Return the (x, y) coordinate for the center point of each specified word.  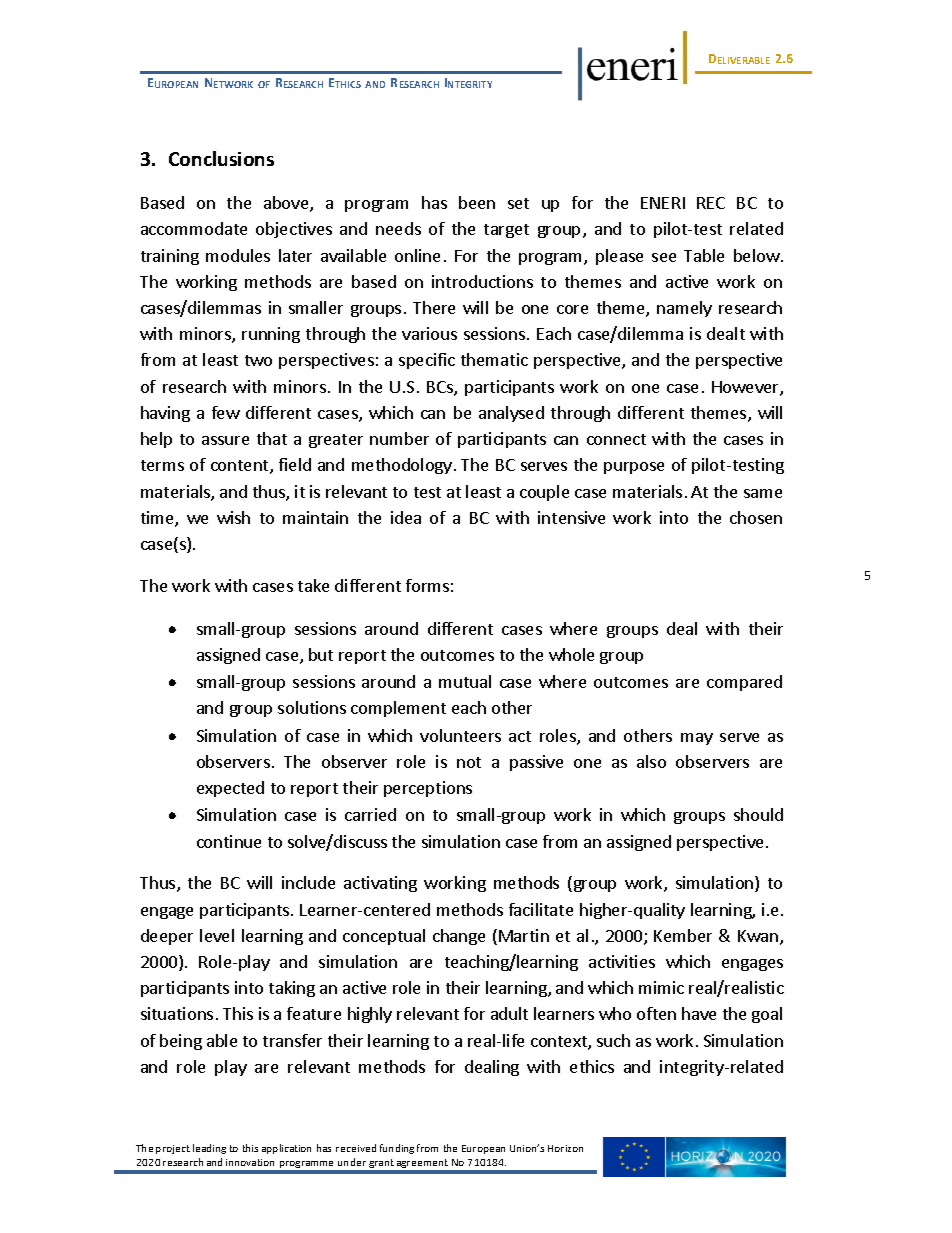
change (459, 937)
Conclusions (221, 158)
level (217, 935)
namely (684, 309)
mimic (661, 987)
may (697, 739)
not (469, 762)
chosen (756, 517)
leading (209, 1149)
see (664, 257)
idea (406, 517)
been (477, 202)
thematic (494, 359)
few (226, 412)
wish (233, 517)
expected (230, 789)
